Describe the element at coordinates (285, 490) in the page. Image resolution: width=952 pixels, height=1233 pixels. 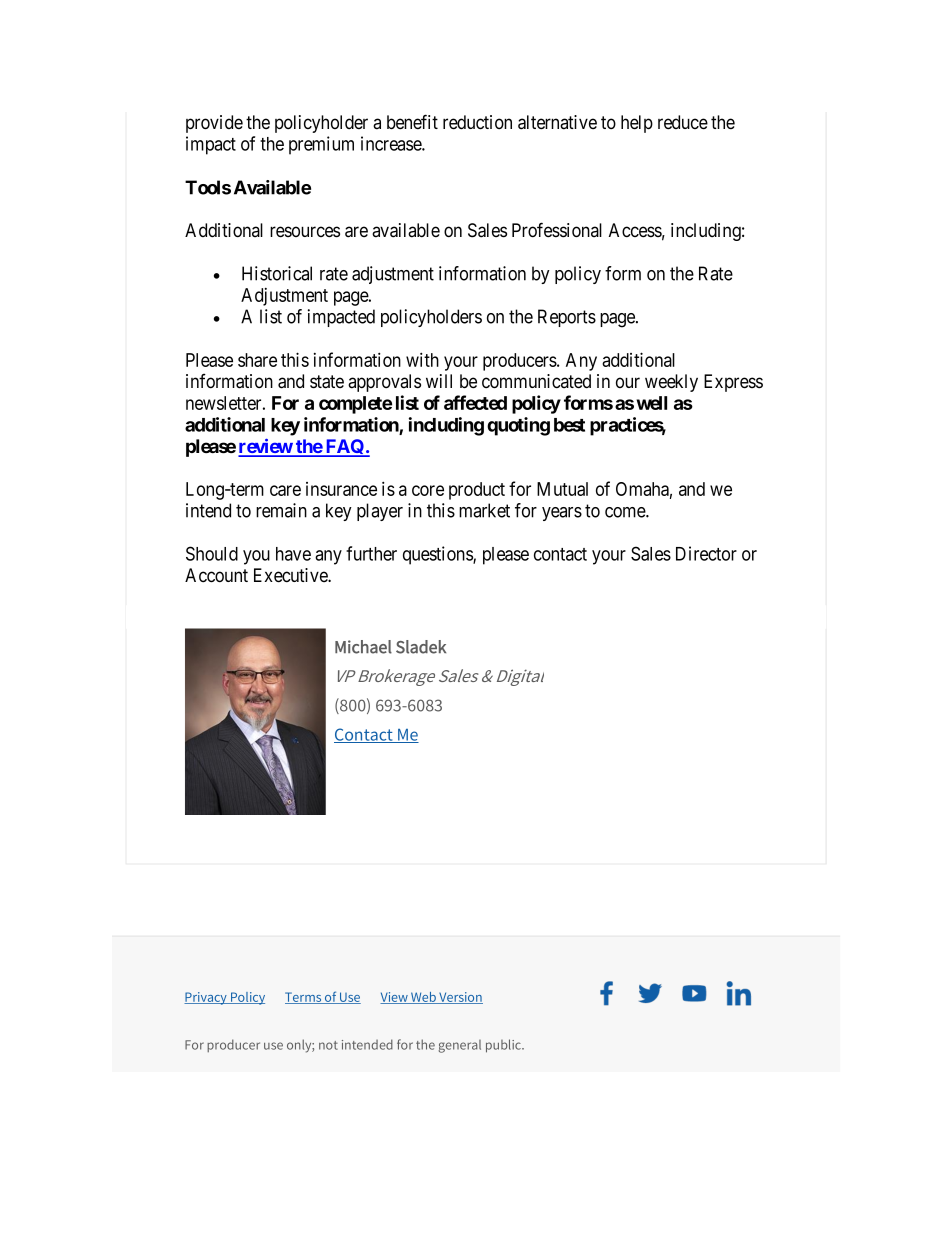
I see `care` at that location.
